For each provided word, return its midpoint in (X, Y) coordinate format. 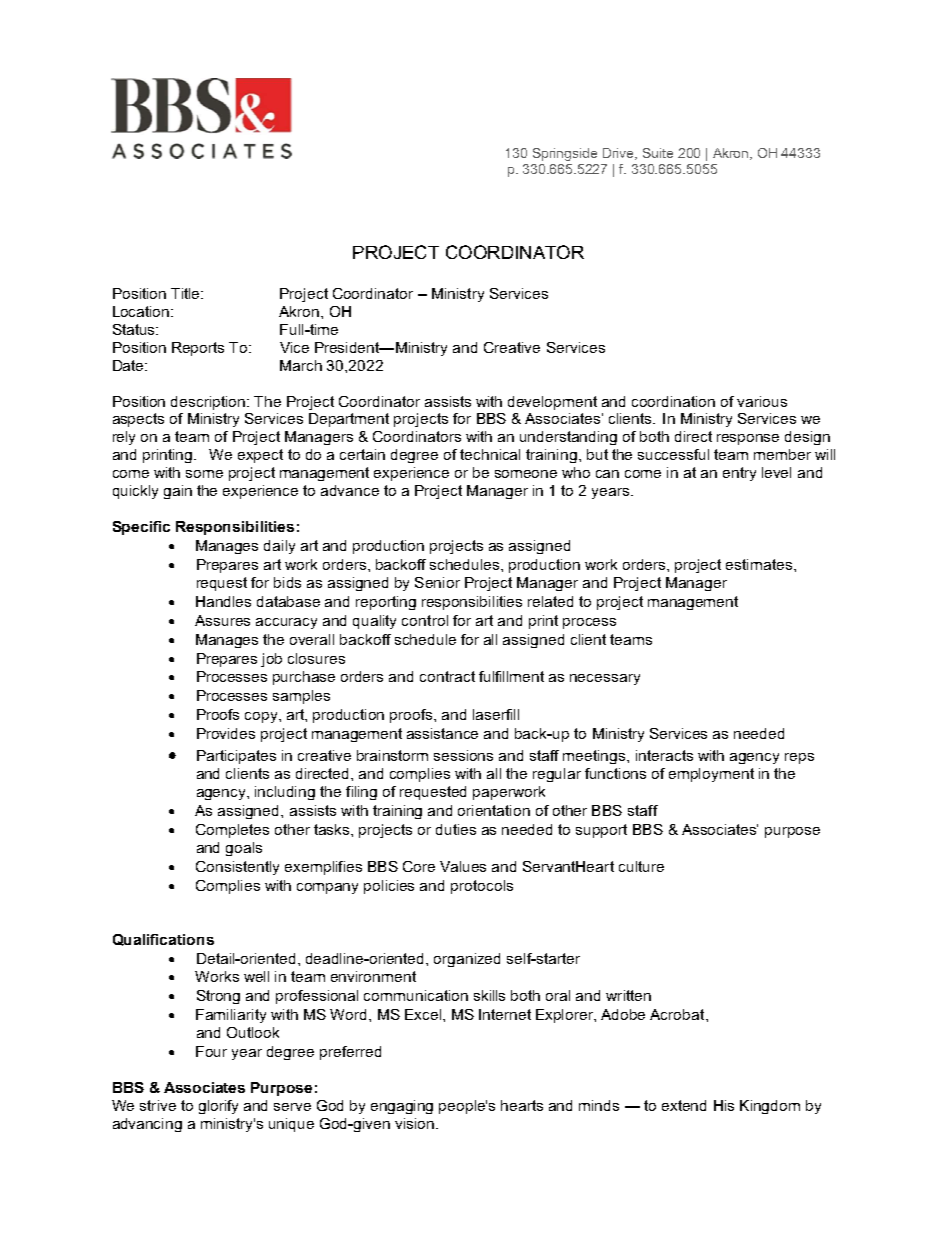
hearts (522, 1105)
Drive (620, 154)
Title (187, 293)
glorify (218, 1107)
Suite (658, 153)
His (724, 1105)
